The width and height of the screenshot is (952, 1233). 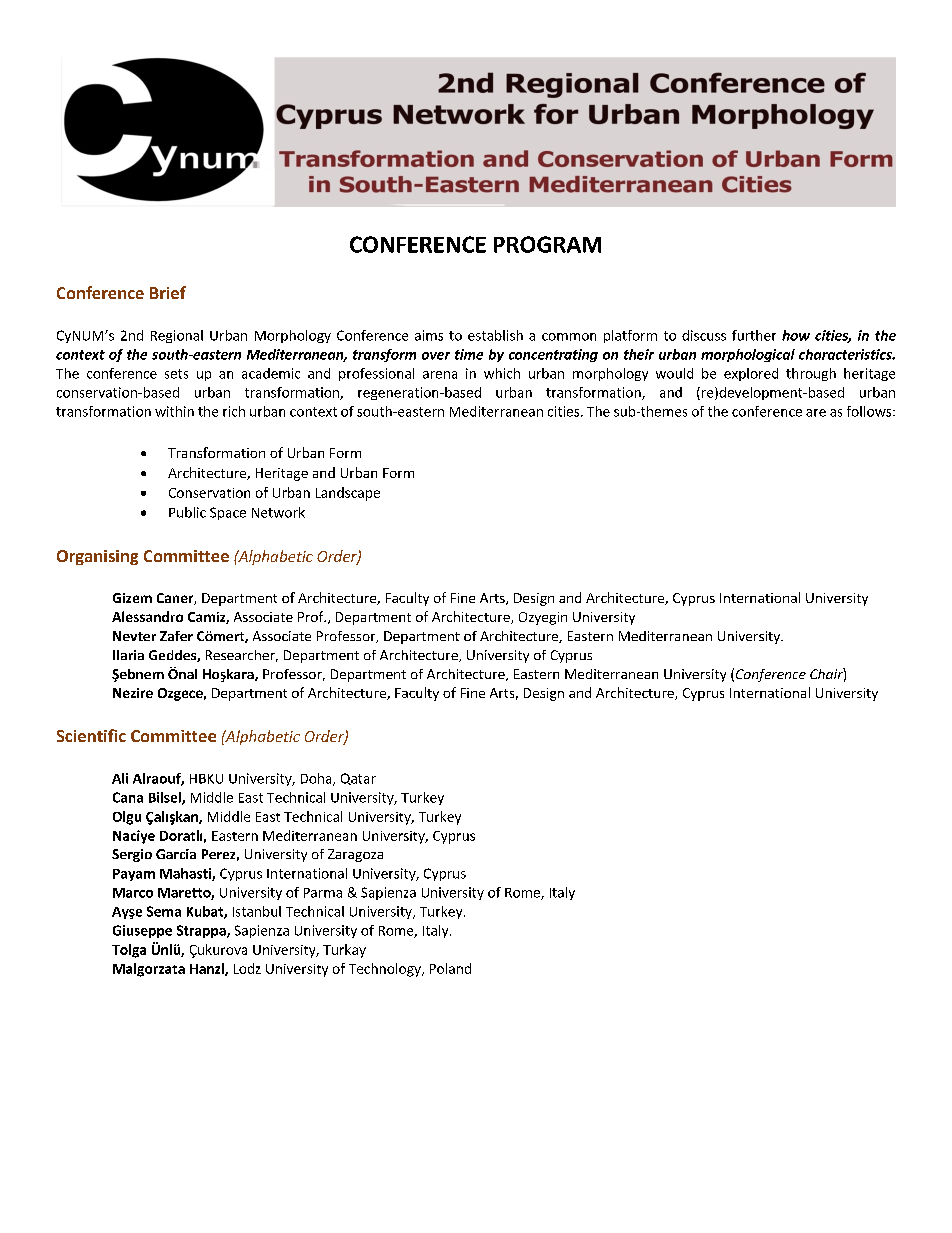 What do you see at coordinates (796, 335) in the screenshot?
I see `how` at bounding box center [796, 335].
